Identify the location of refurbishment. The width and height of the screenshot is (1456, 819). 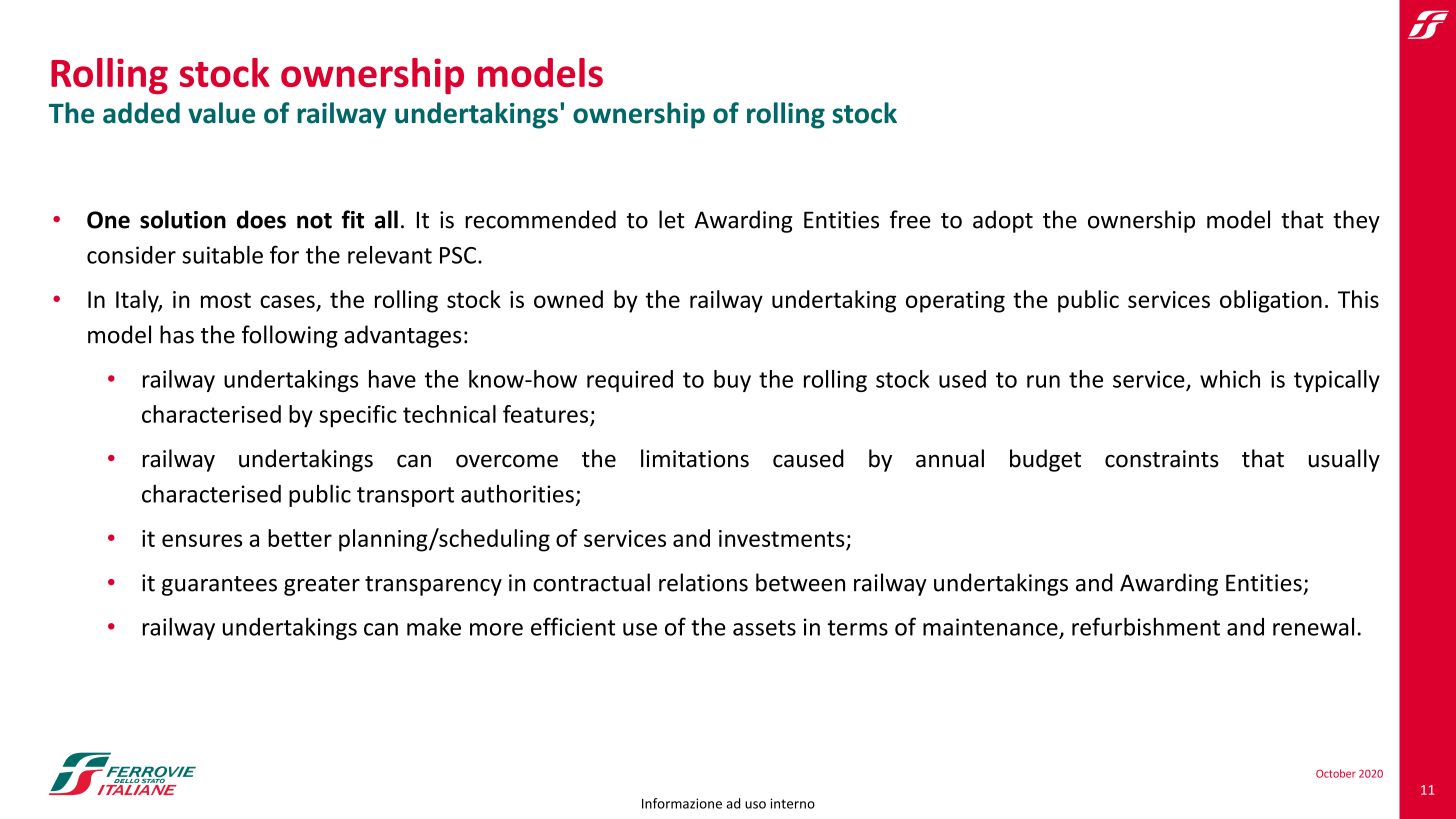
(1146, 626).
